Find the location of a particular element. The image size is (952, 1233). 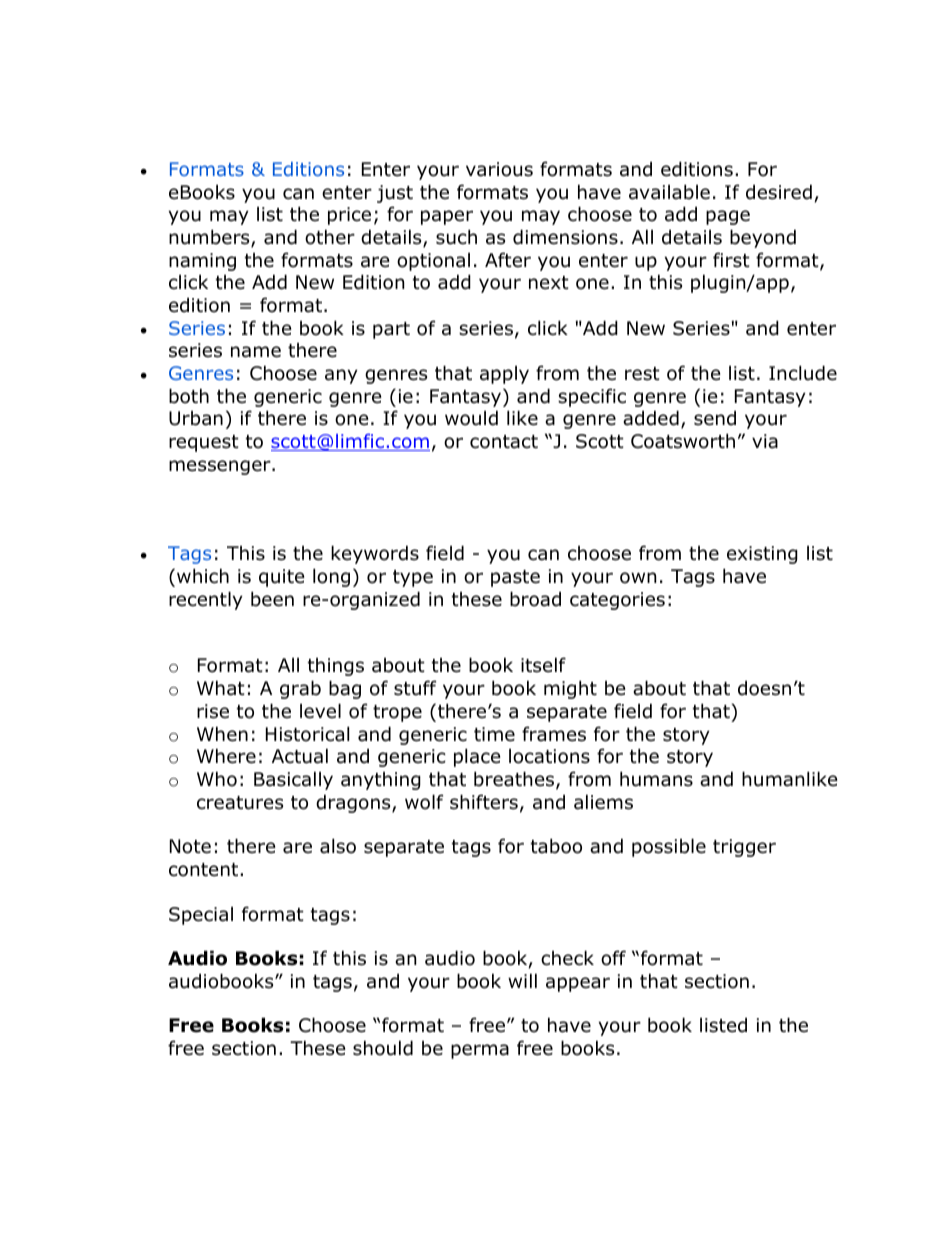

contact is located at coordinates (504, 442).
